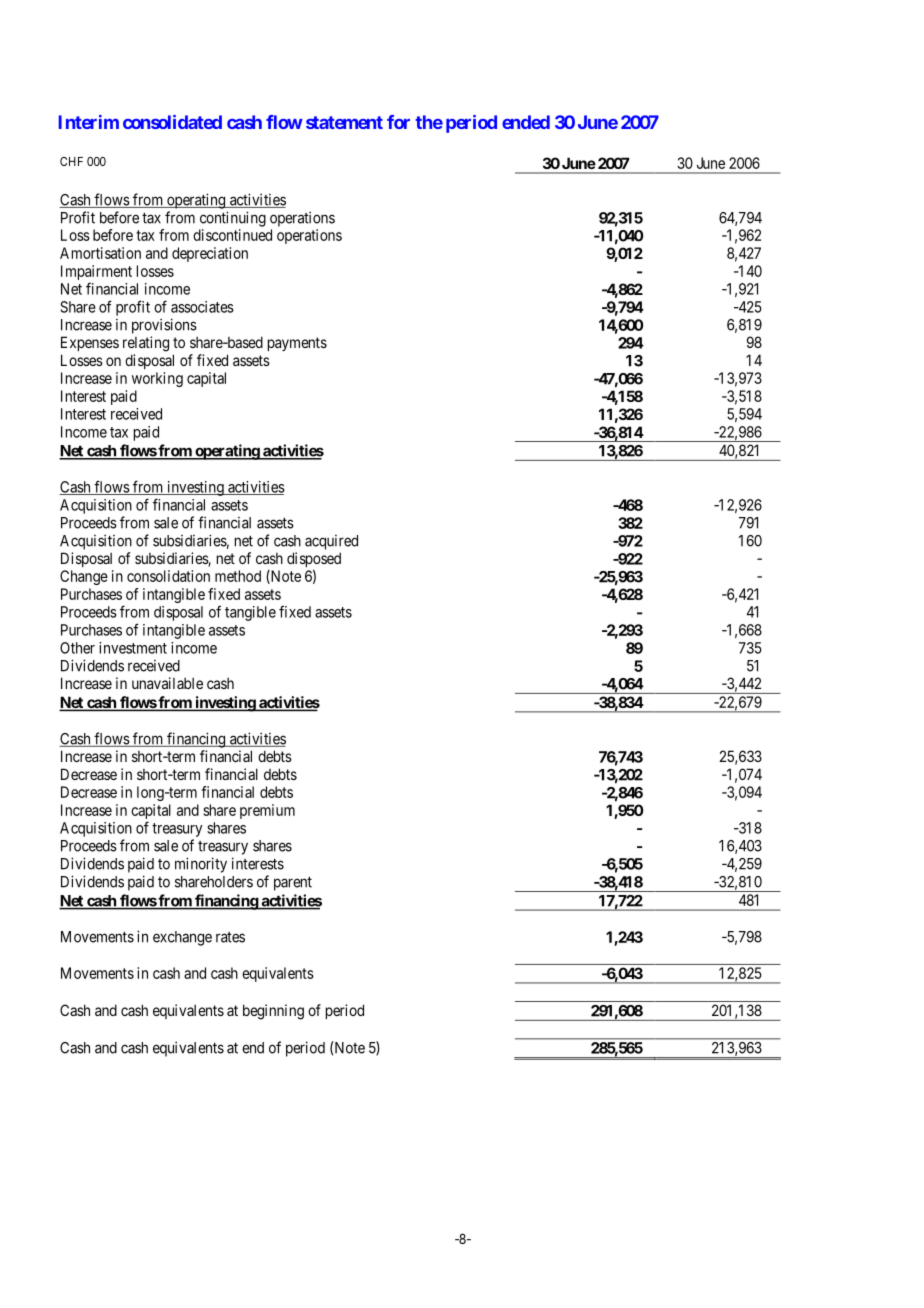 This screenshot has height=1308, width=924. I want to click on ended, so click(526, 122).
